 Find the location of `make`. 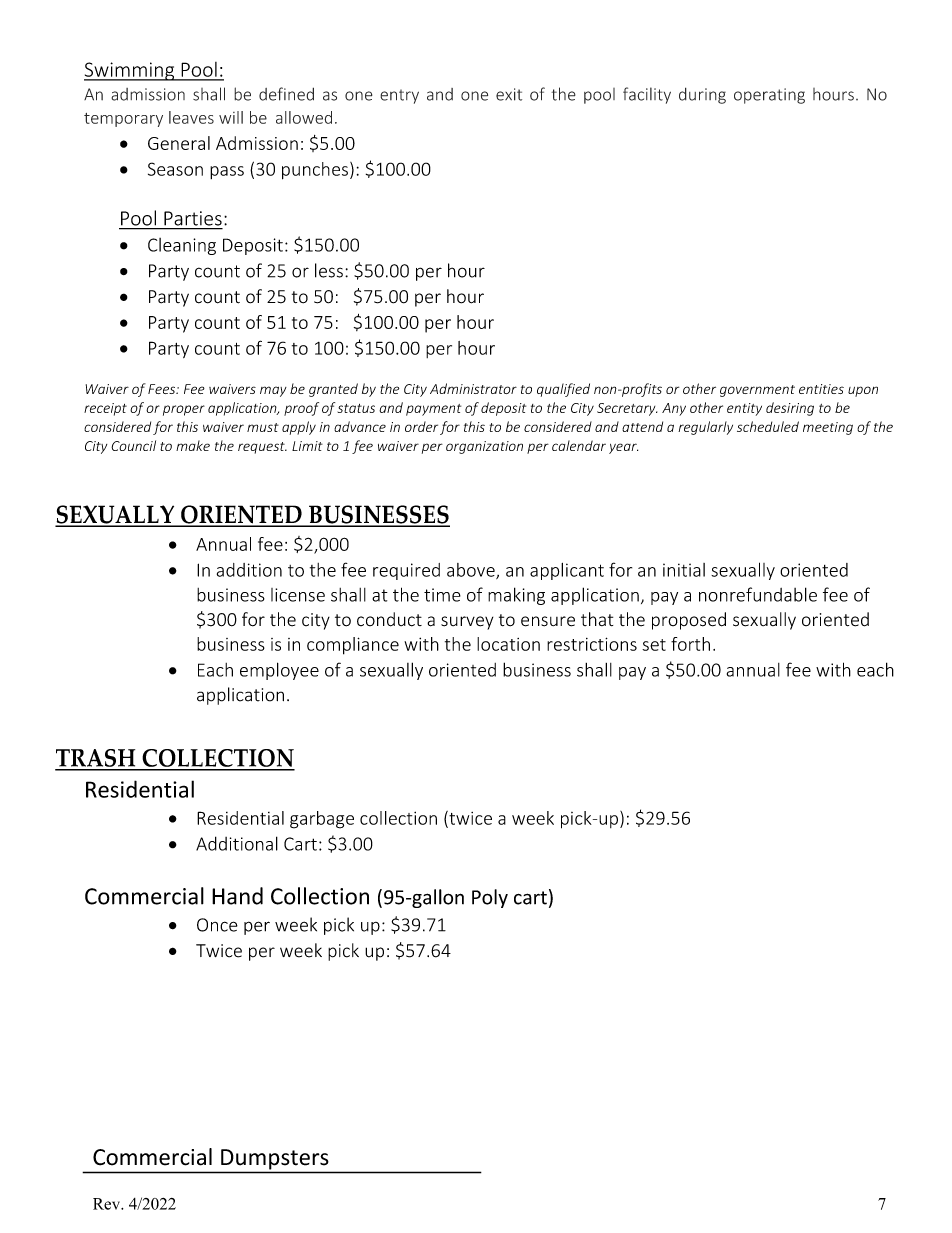

make is located at coordinates (193, 445).
